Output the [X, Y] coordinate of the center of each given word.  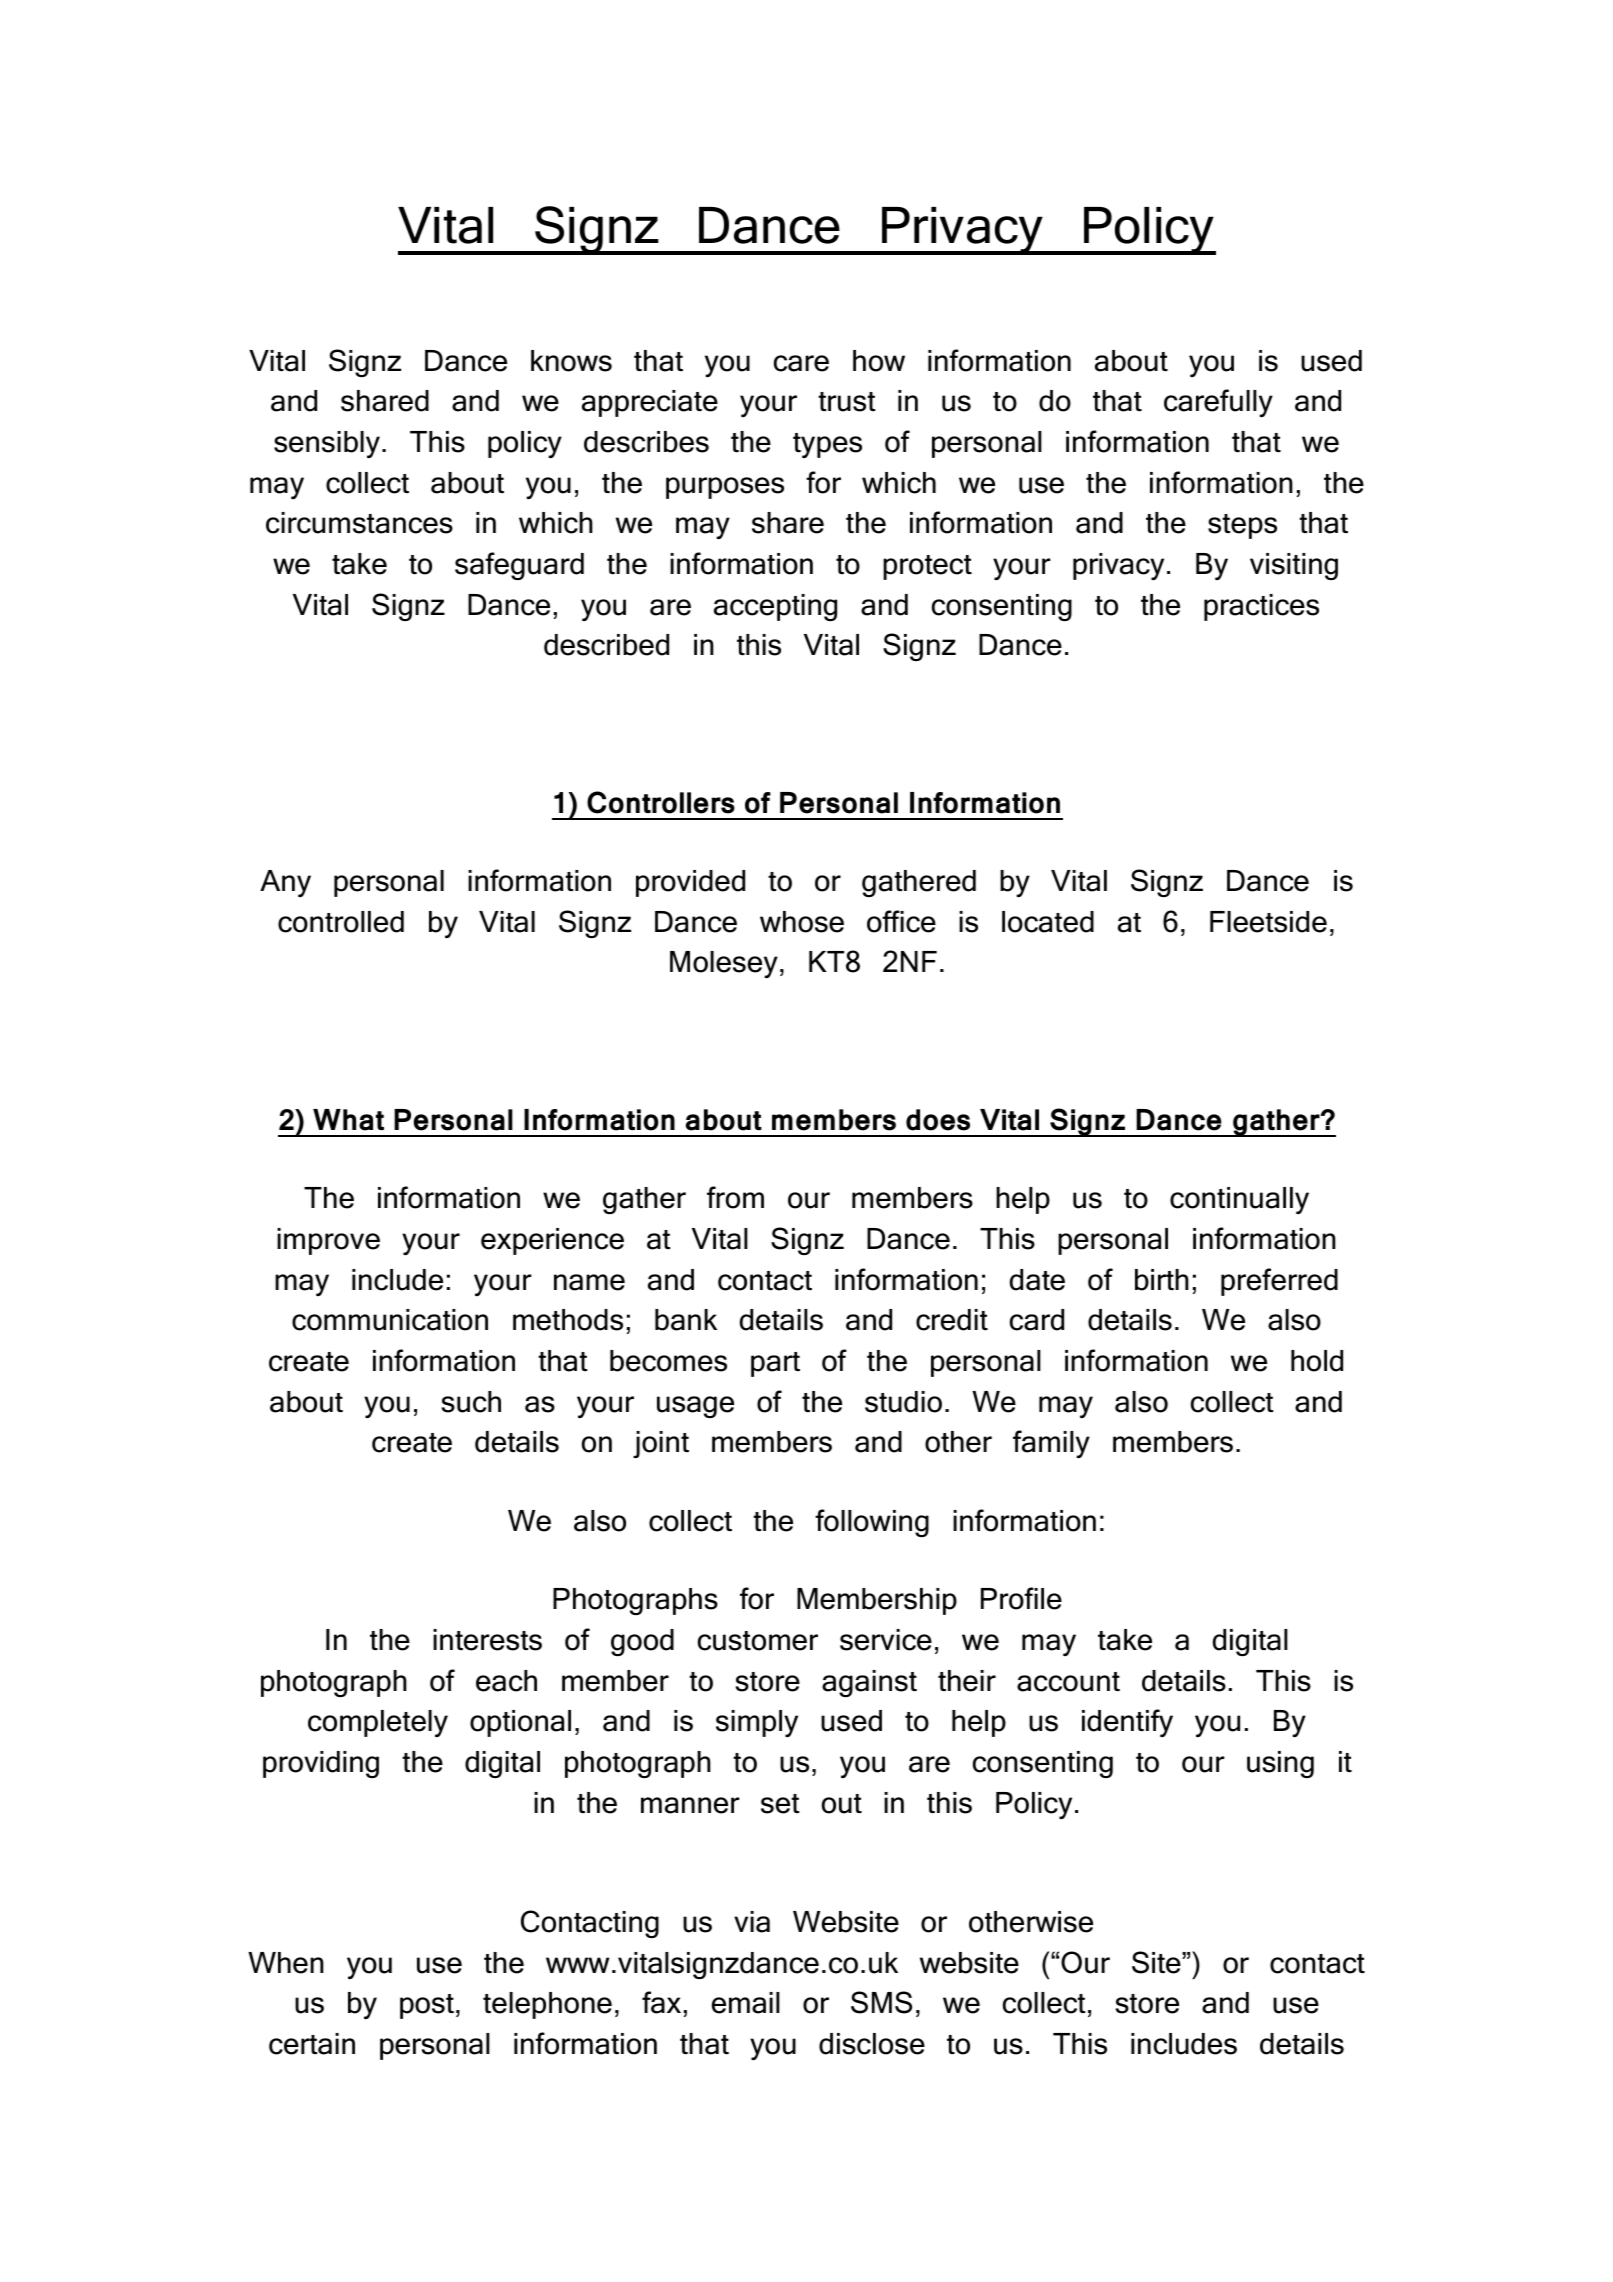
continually [1239, 1200]
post [427, 2006]
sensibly [327, 444]
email [746, 2003]
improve [328, 1241]
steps [1242, 526]
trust [846, 402]
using [1280, 1764]
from [735, 1197]
